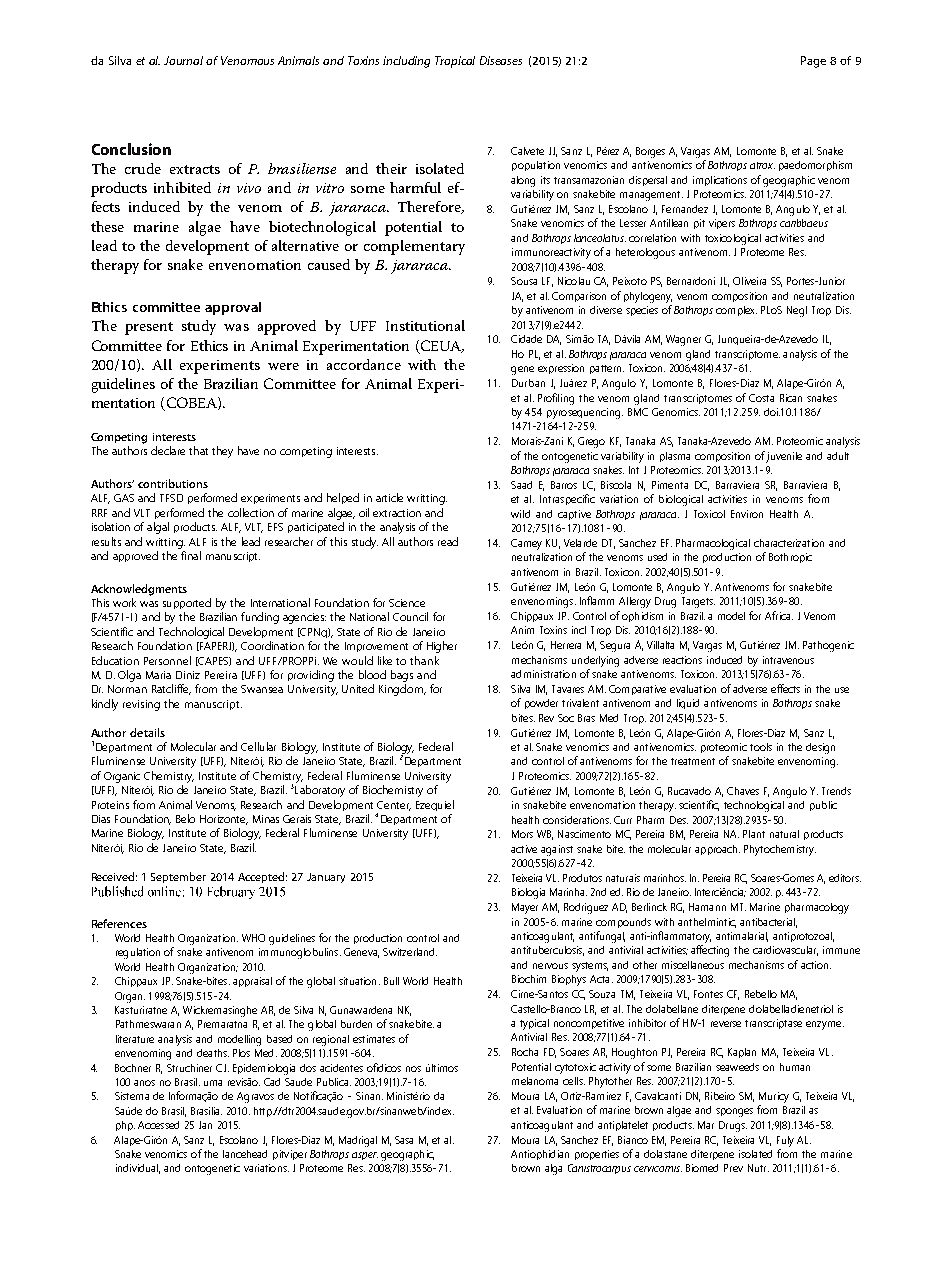  What do you see at coordinates (524, 849) in the screenshot?
I see `active` at bounding box center [524, 849].
